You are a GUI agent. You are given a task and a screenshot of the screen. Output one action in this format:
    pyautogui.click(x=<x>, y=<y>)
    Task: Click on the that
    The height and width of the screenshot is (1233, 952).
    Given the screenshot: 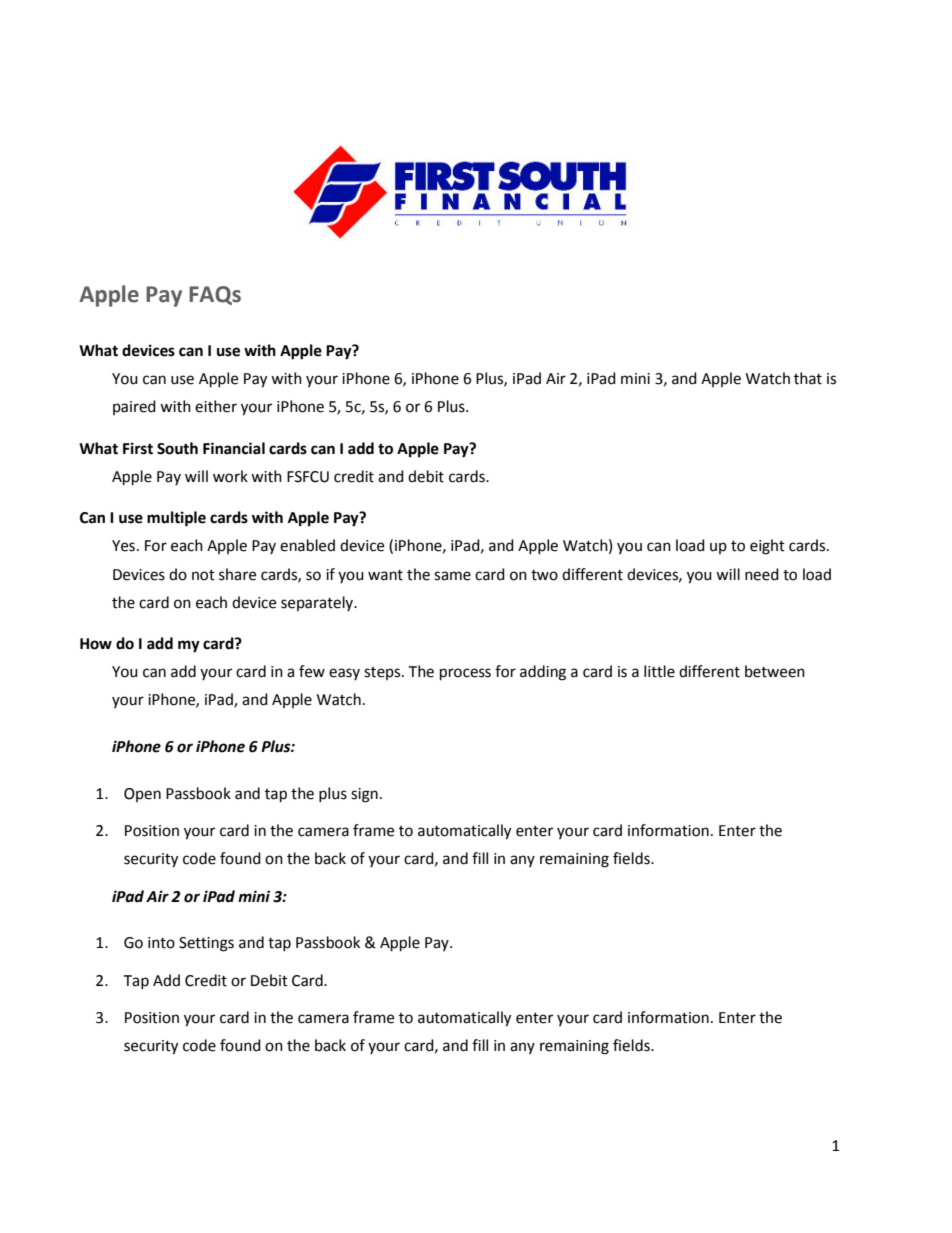 What is the action you would take?
    pyautogui.click(x=808, y=378)
